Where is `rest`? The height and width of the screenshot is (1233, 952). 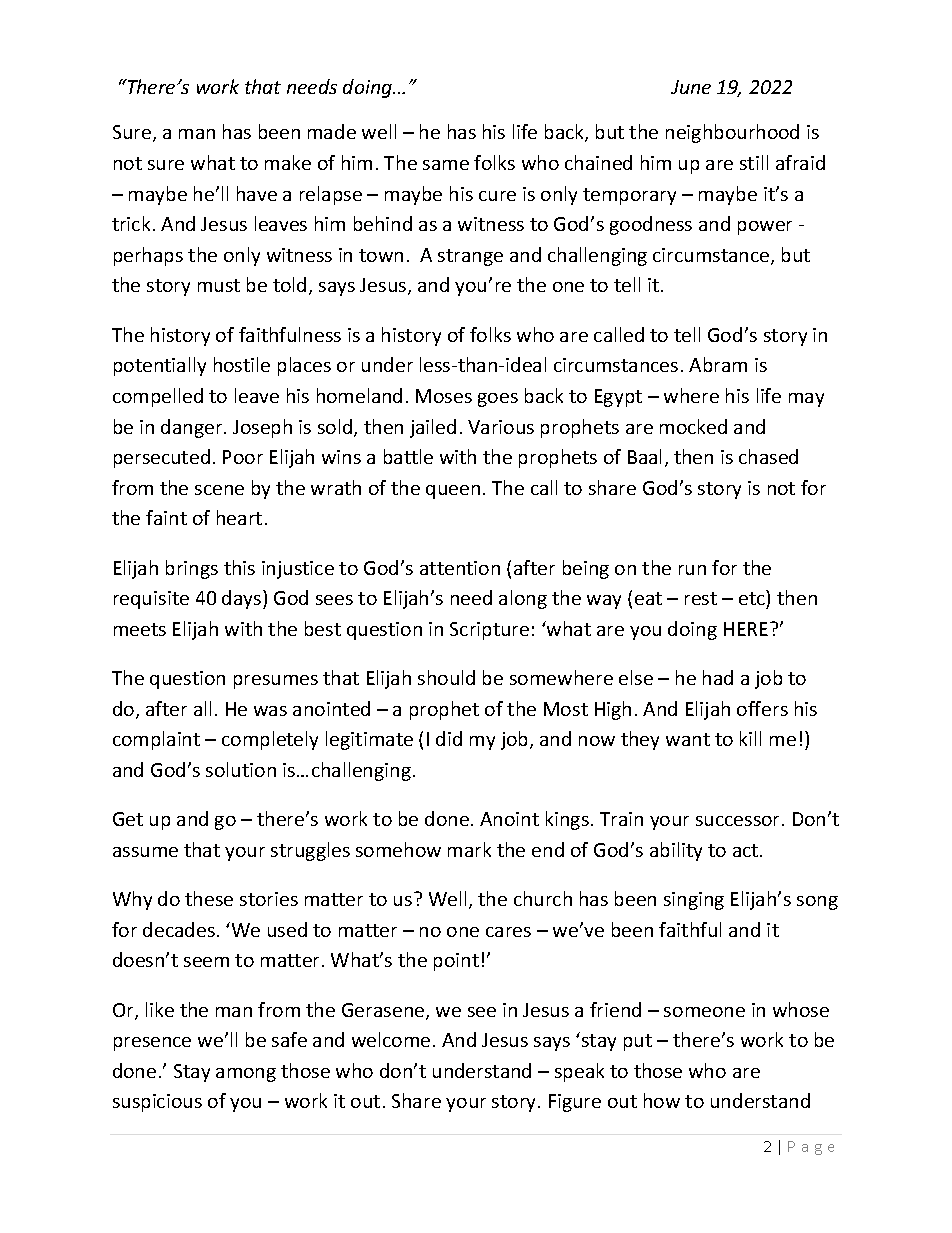 rest is located at coordinates (701, 598).
